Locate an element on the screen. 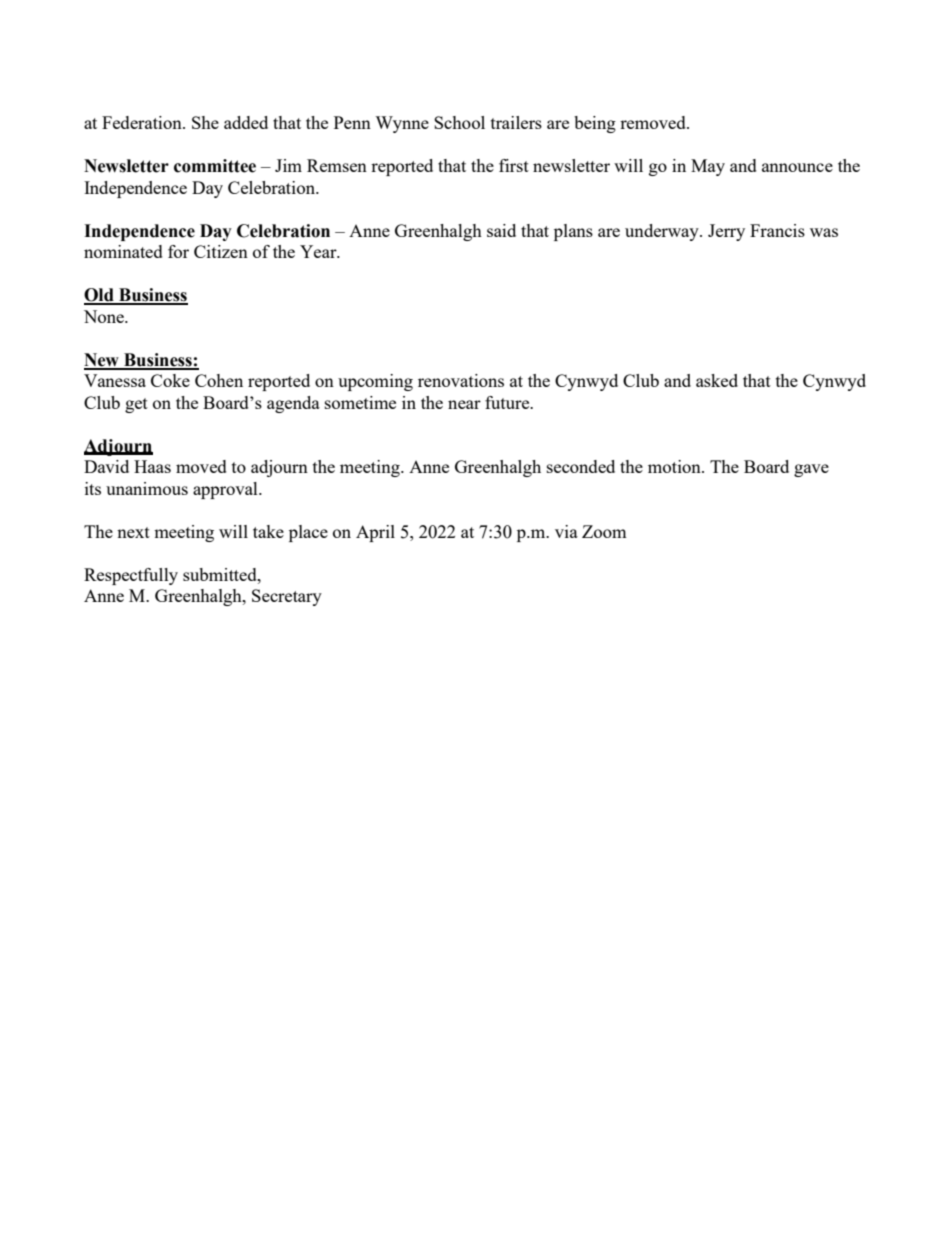  submitted is located at coordinates (221, 574).
